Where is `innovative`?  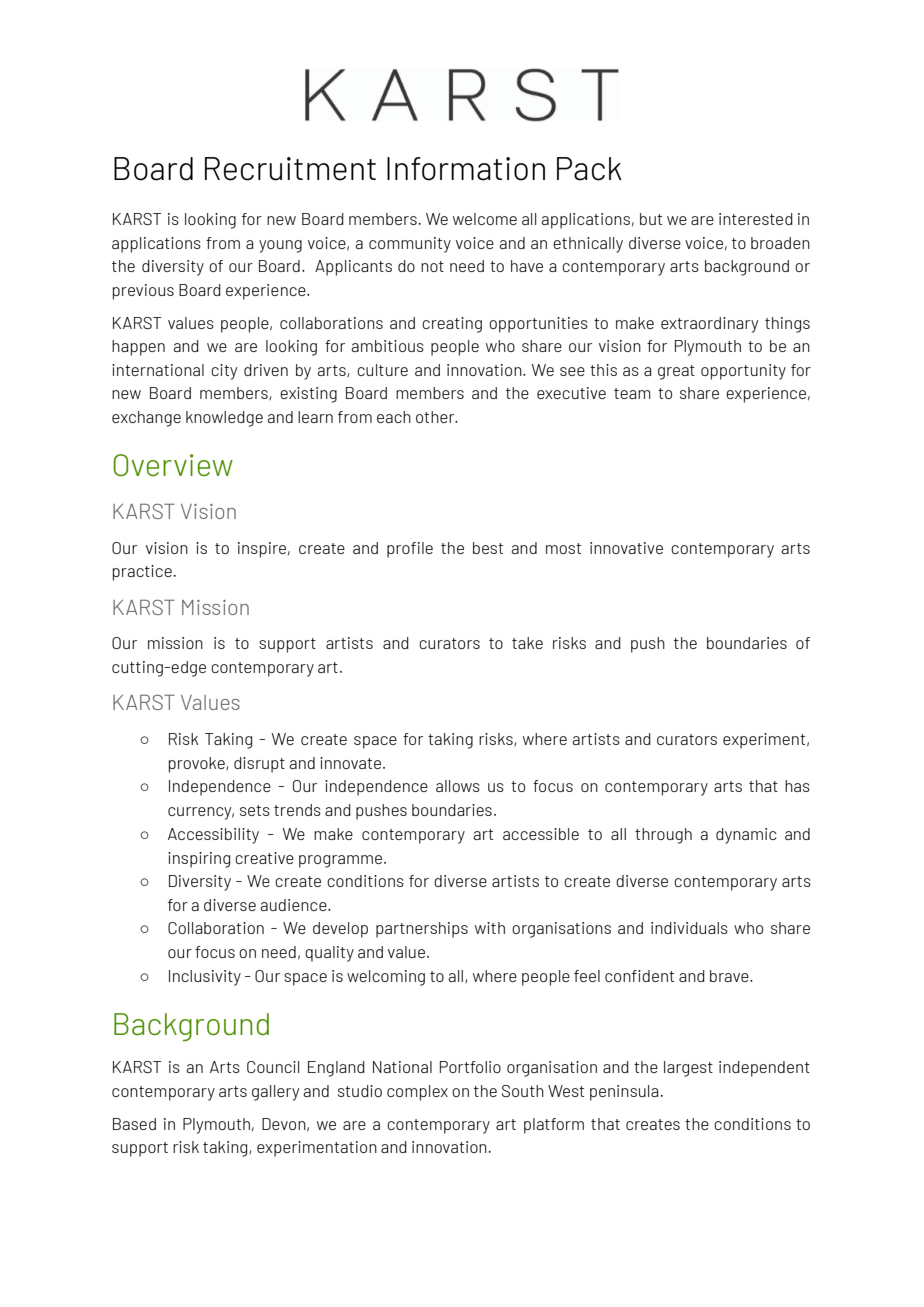 innovative is located at coordinates (626, 548).
